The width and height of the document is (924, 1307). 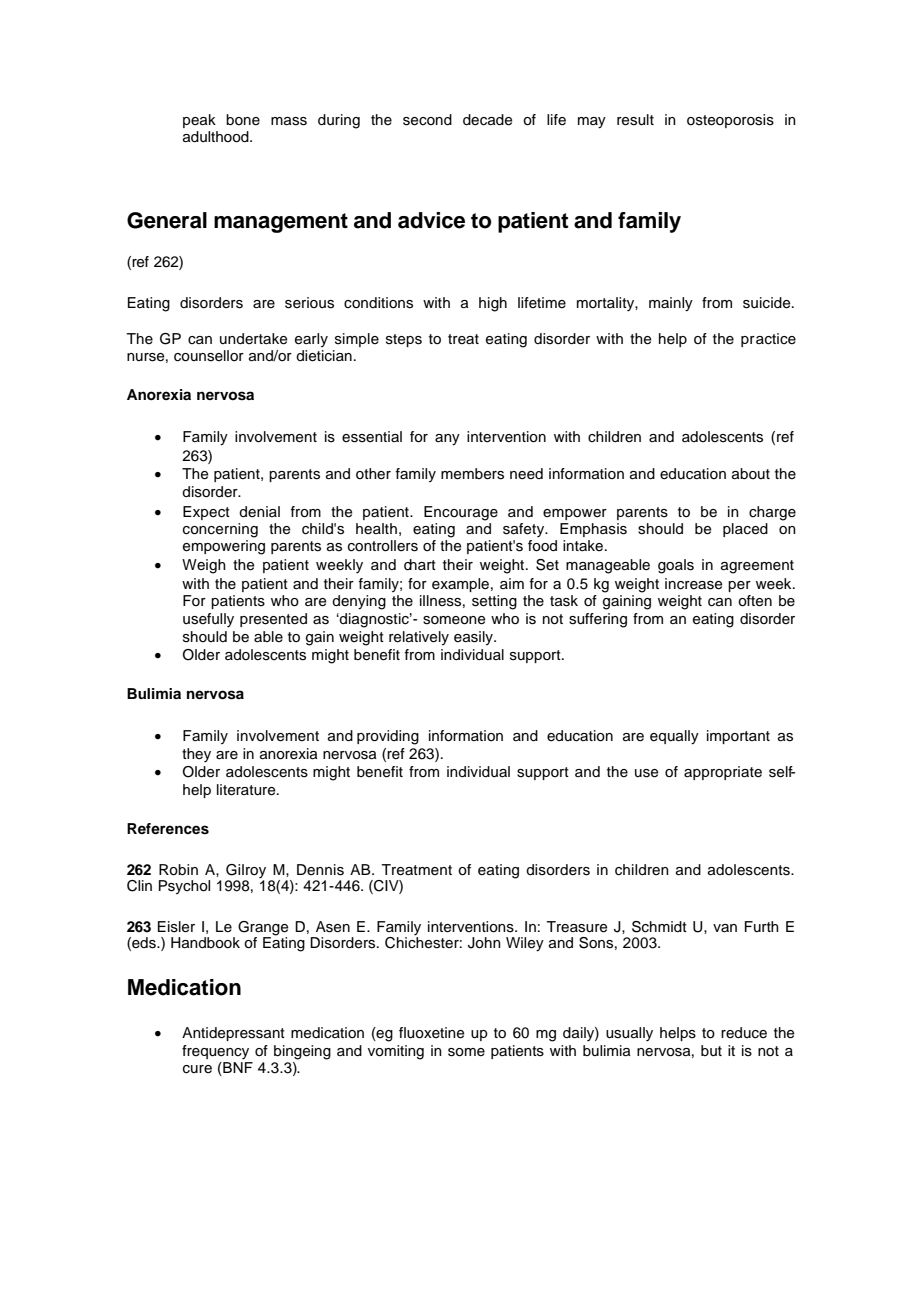 What do you see at coordinates (215, 1052) in the document?
I see `frequency` at bounding box center [215, 1052].
